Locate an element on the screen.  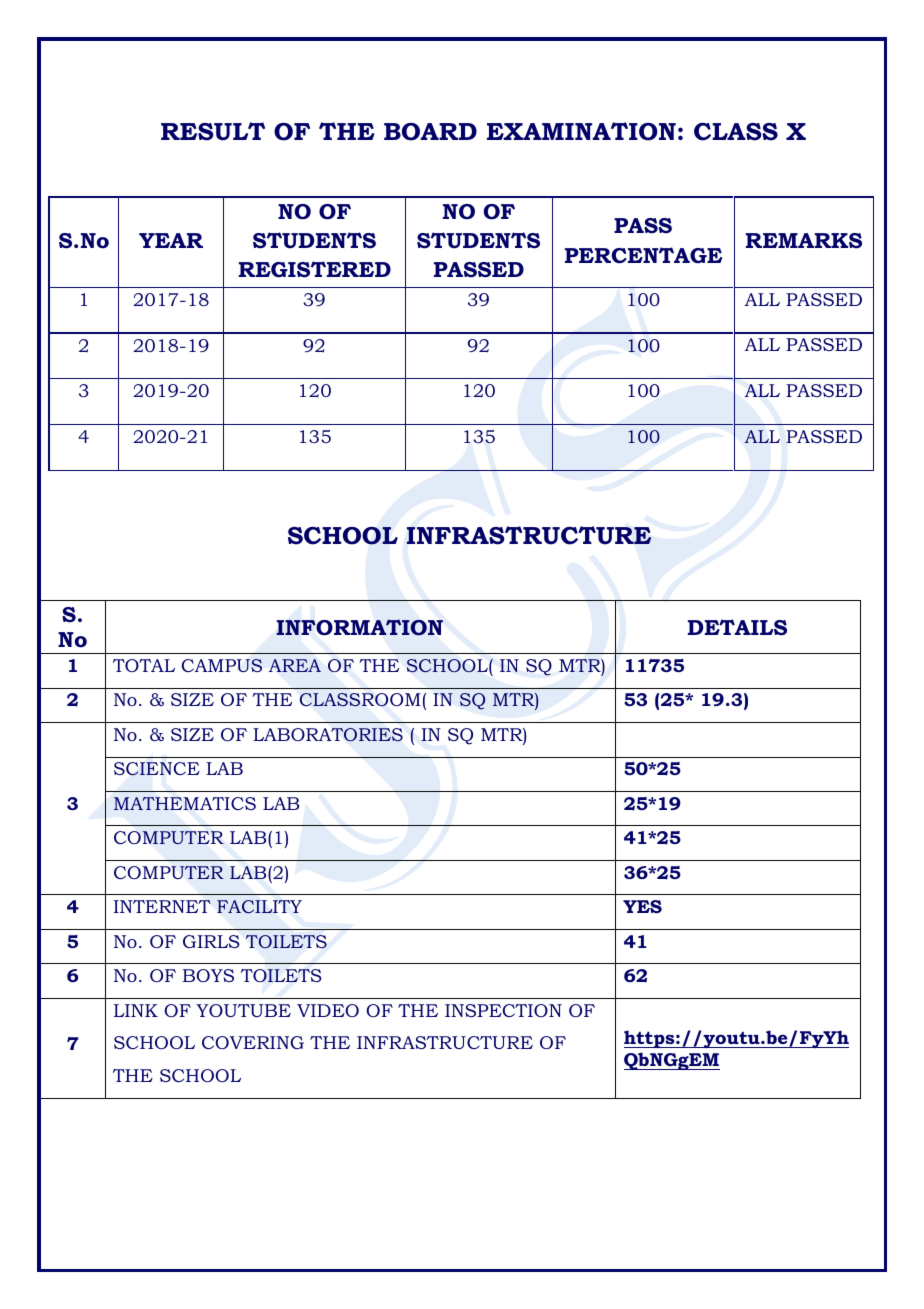
YES is located at coordinates (642, 906).
